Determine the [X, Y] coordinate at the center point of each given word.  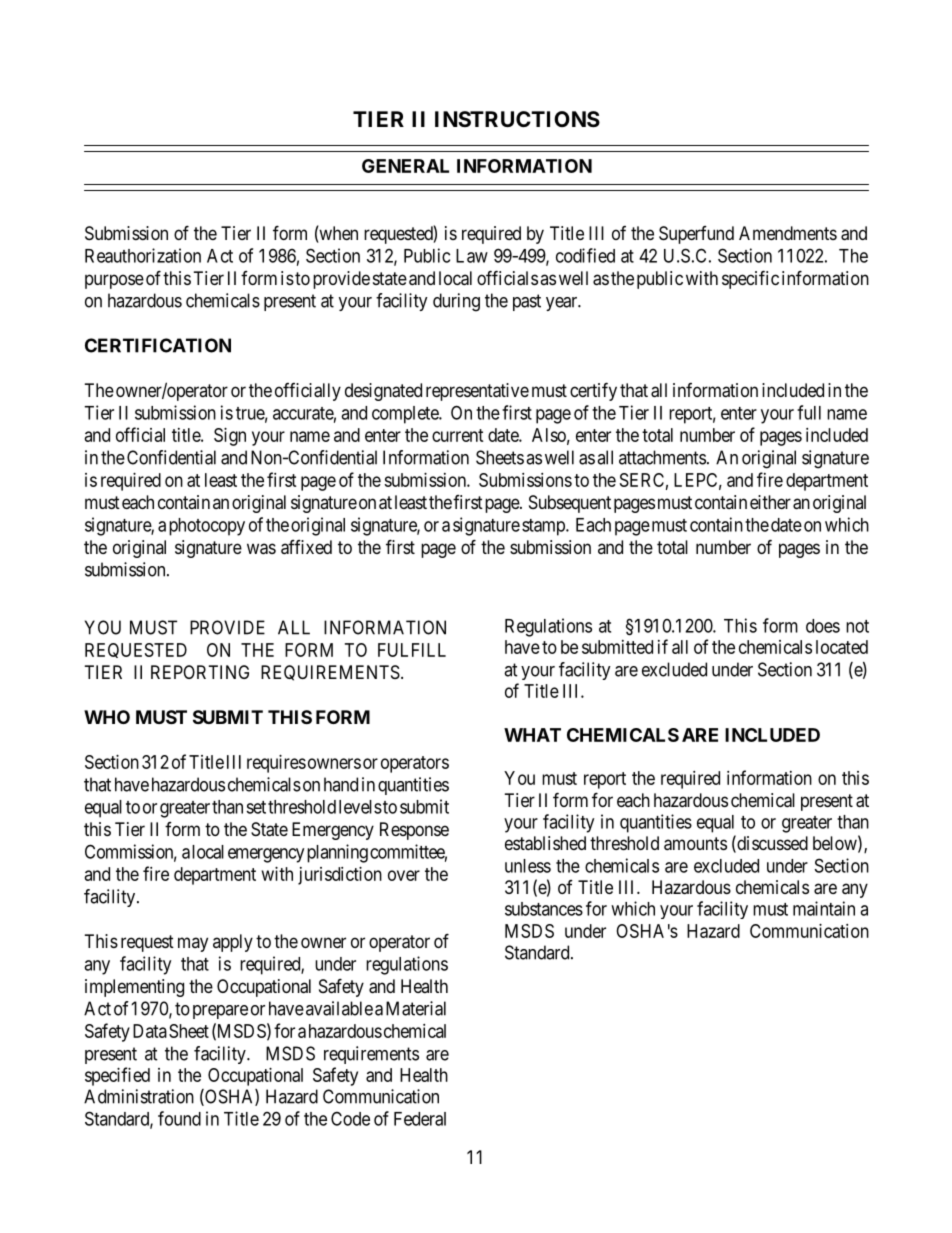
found [179, 1118]
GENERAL [405, 166]
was [261, 549]
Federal [420, 1119]
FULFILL [412, 650]
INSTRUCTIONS [517, 119]
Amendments [788, 233]
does [823, 626]
